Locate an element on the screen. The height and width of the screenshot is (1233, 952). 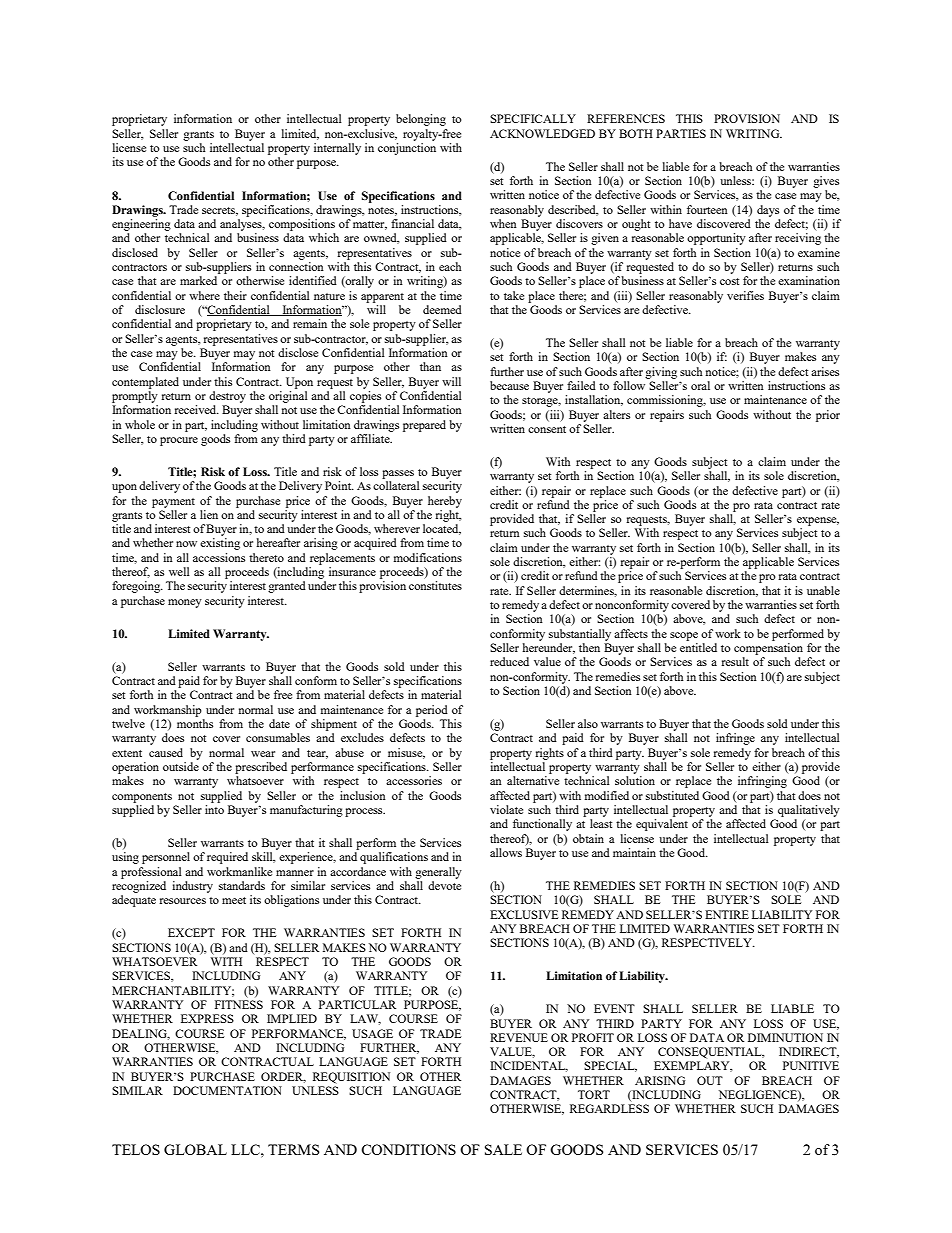
EXCEPT is located at coordinates (191, 932).
